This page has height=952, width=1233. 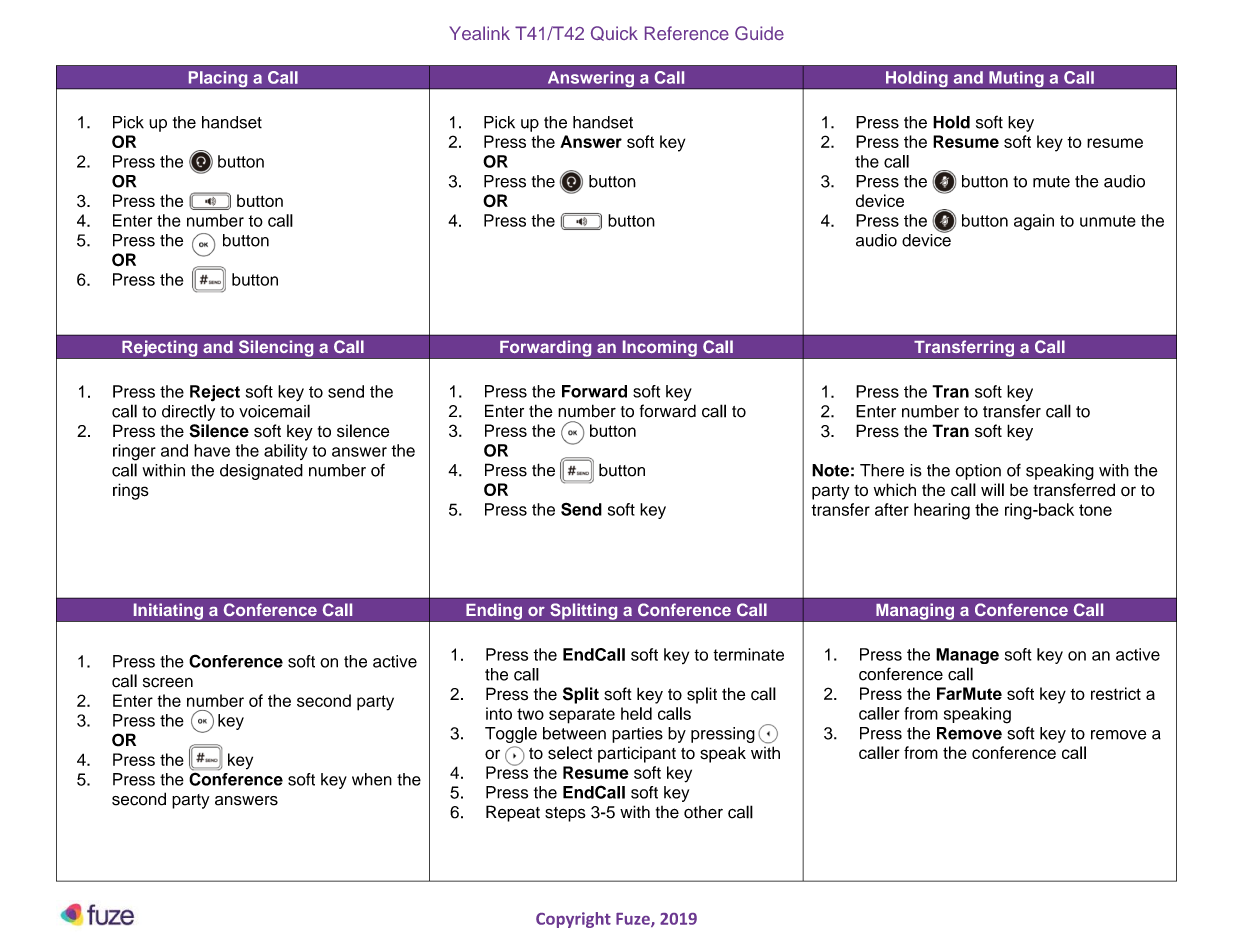 What do you see at coordinates (978, 472) in the page?
I see `option` at bounding box center [978, 472].
